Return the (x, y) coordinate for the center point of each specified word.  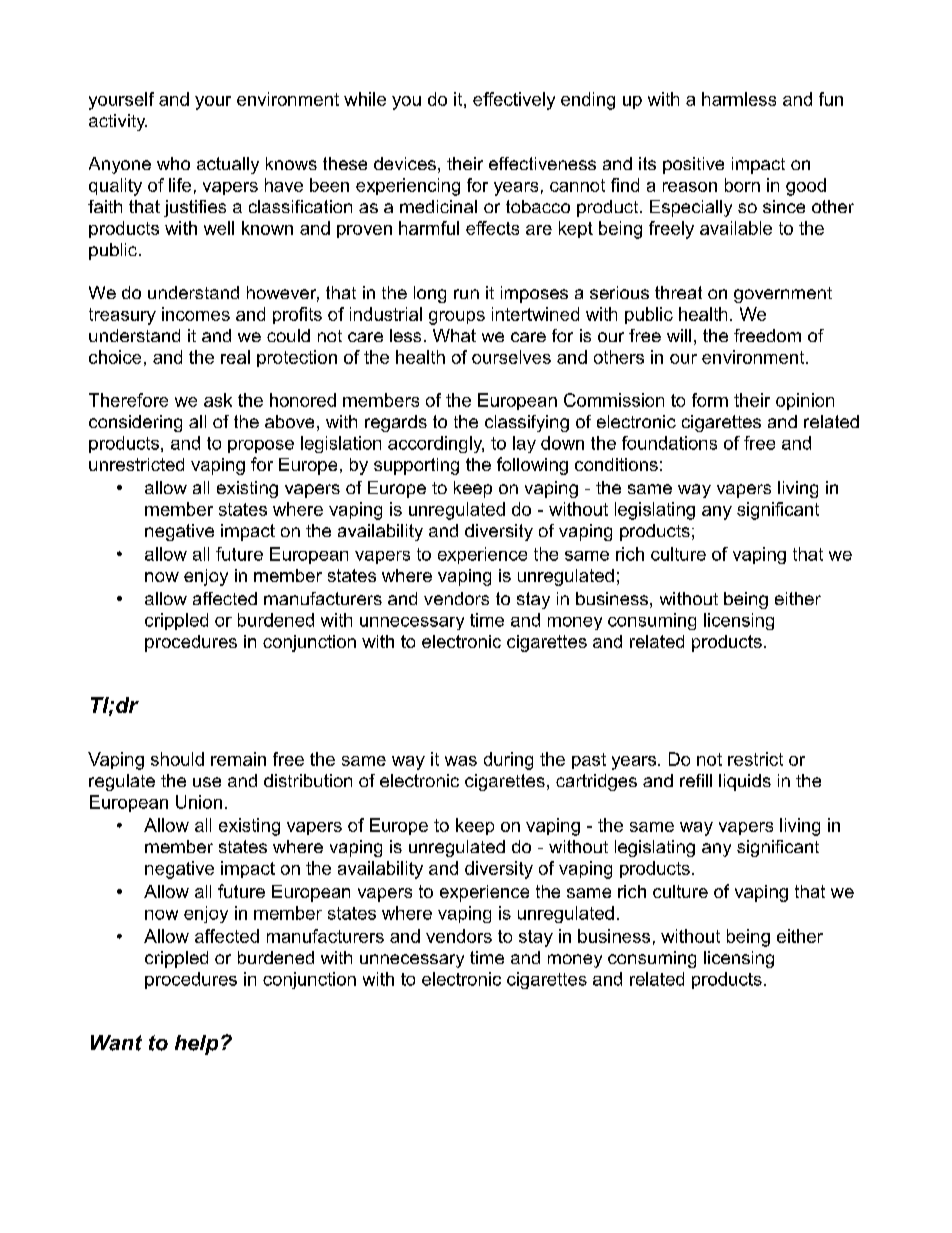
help (196, 1045)
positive (693, 165)
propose (261, 446)
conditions (616, 464)
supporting (416, 466)
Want (116, 1043)
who (173, 163)
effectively (514, 101)
